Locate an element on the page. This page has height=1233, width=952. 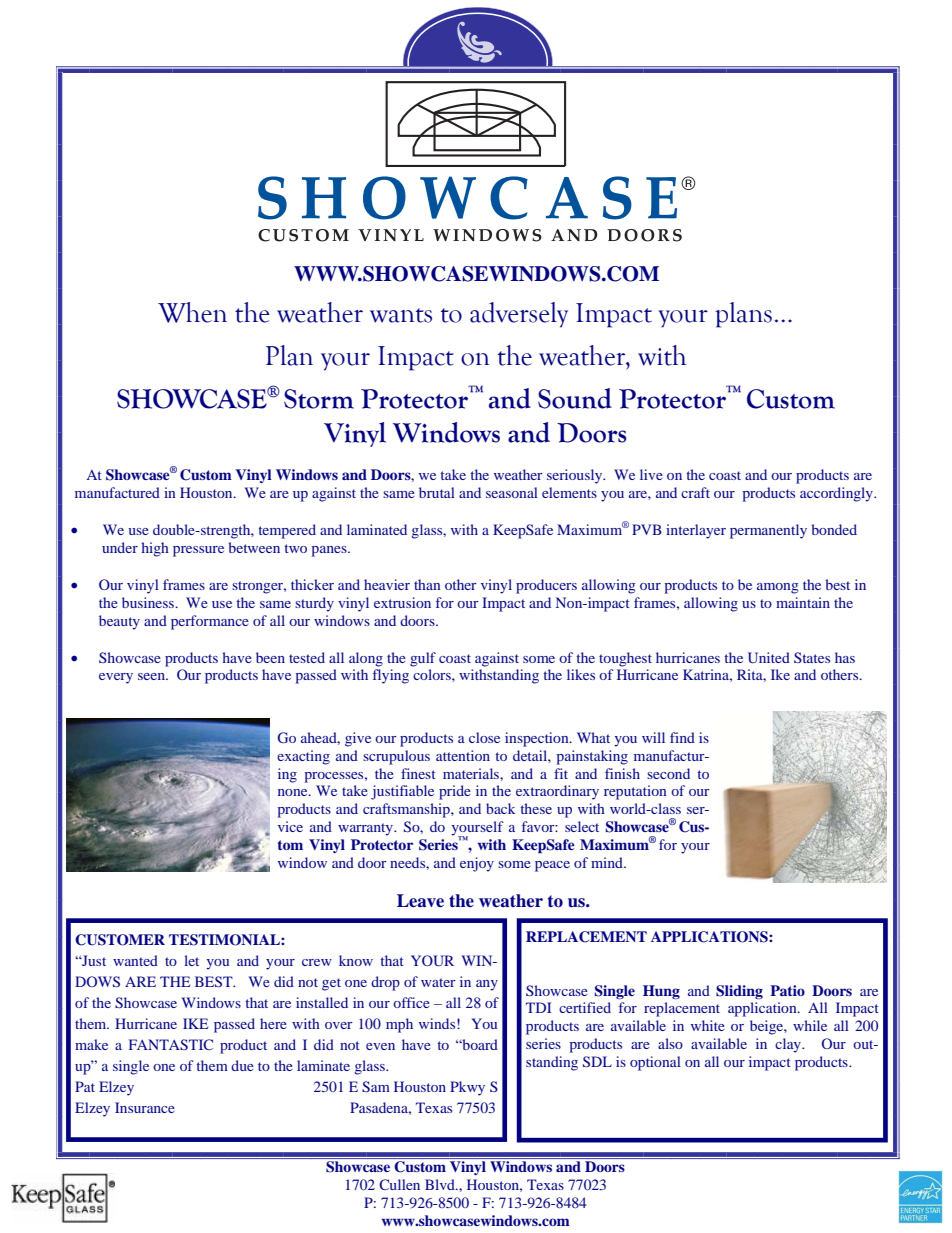
Insurance is located at coordinates (145, 1107).
